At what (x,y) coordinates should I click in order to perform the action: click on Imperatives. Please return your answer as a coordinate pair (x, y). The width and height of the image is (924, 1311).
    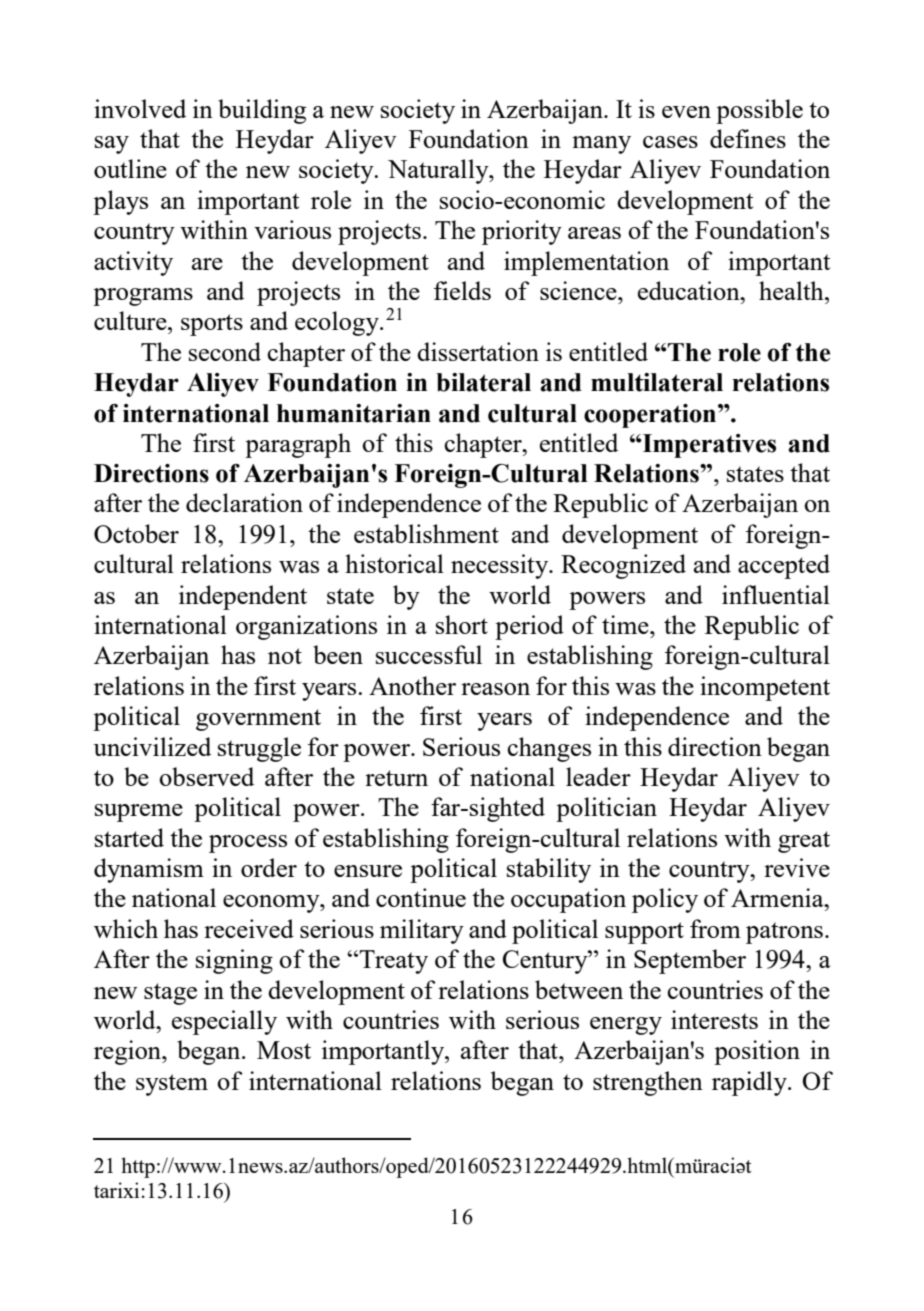
    Looking at the image, I should click on (708, 446).
